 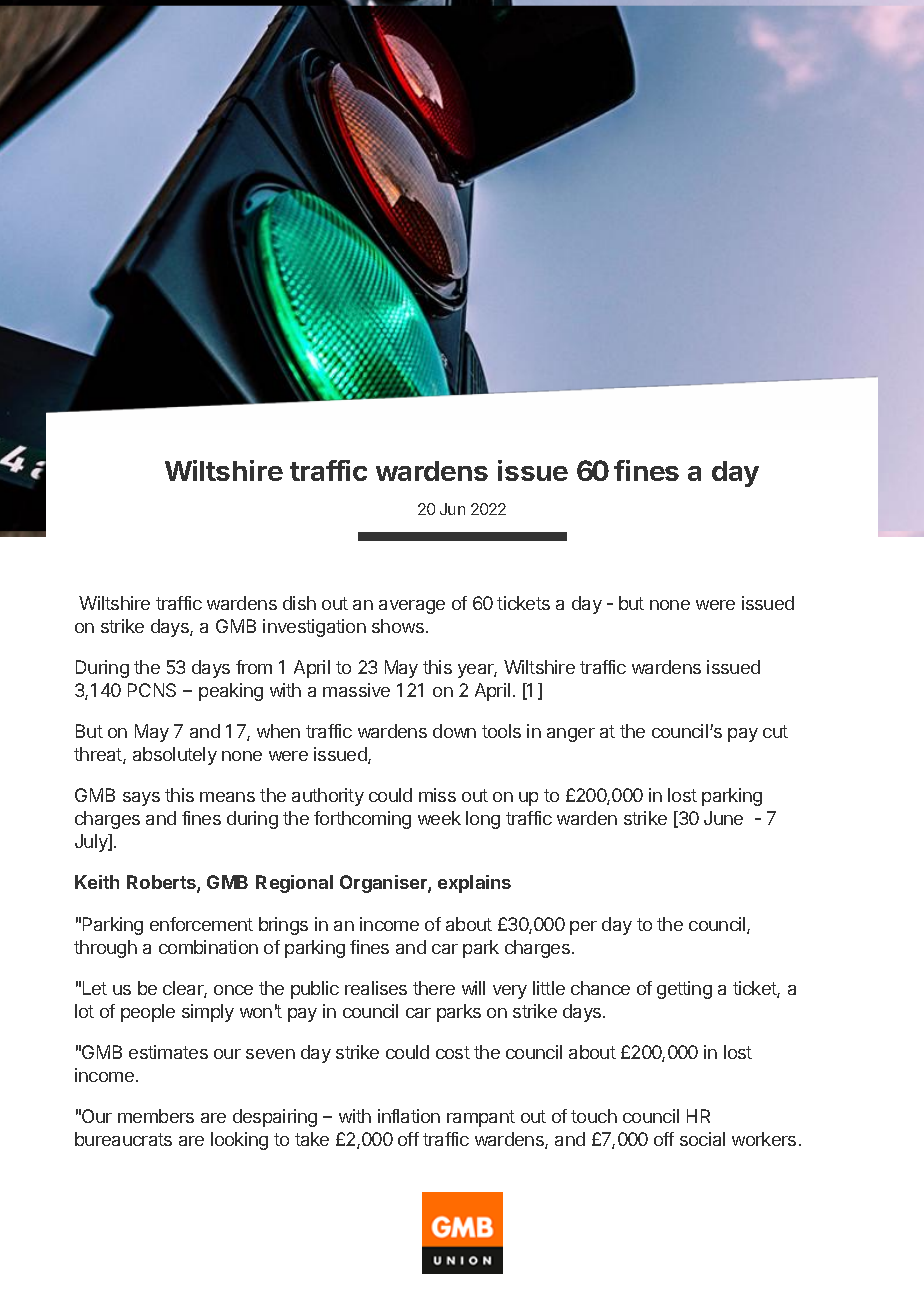 What do you see at coordinates (156, 1116) in the image?
I see `members` at bounding box center [156, 1116].
